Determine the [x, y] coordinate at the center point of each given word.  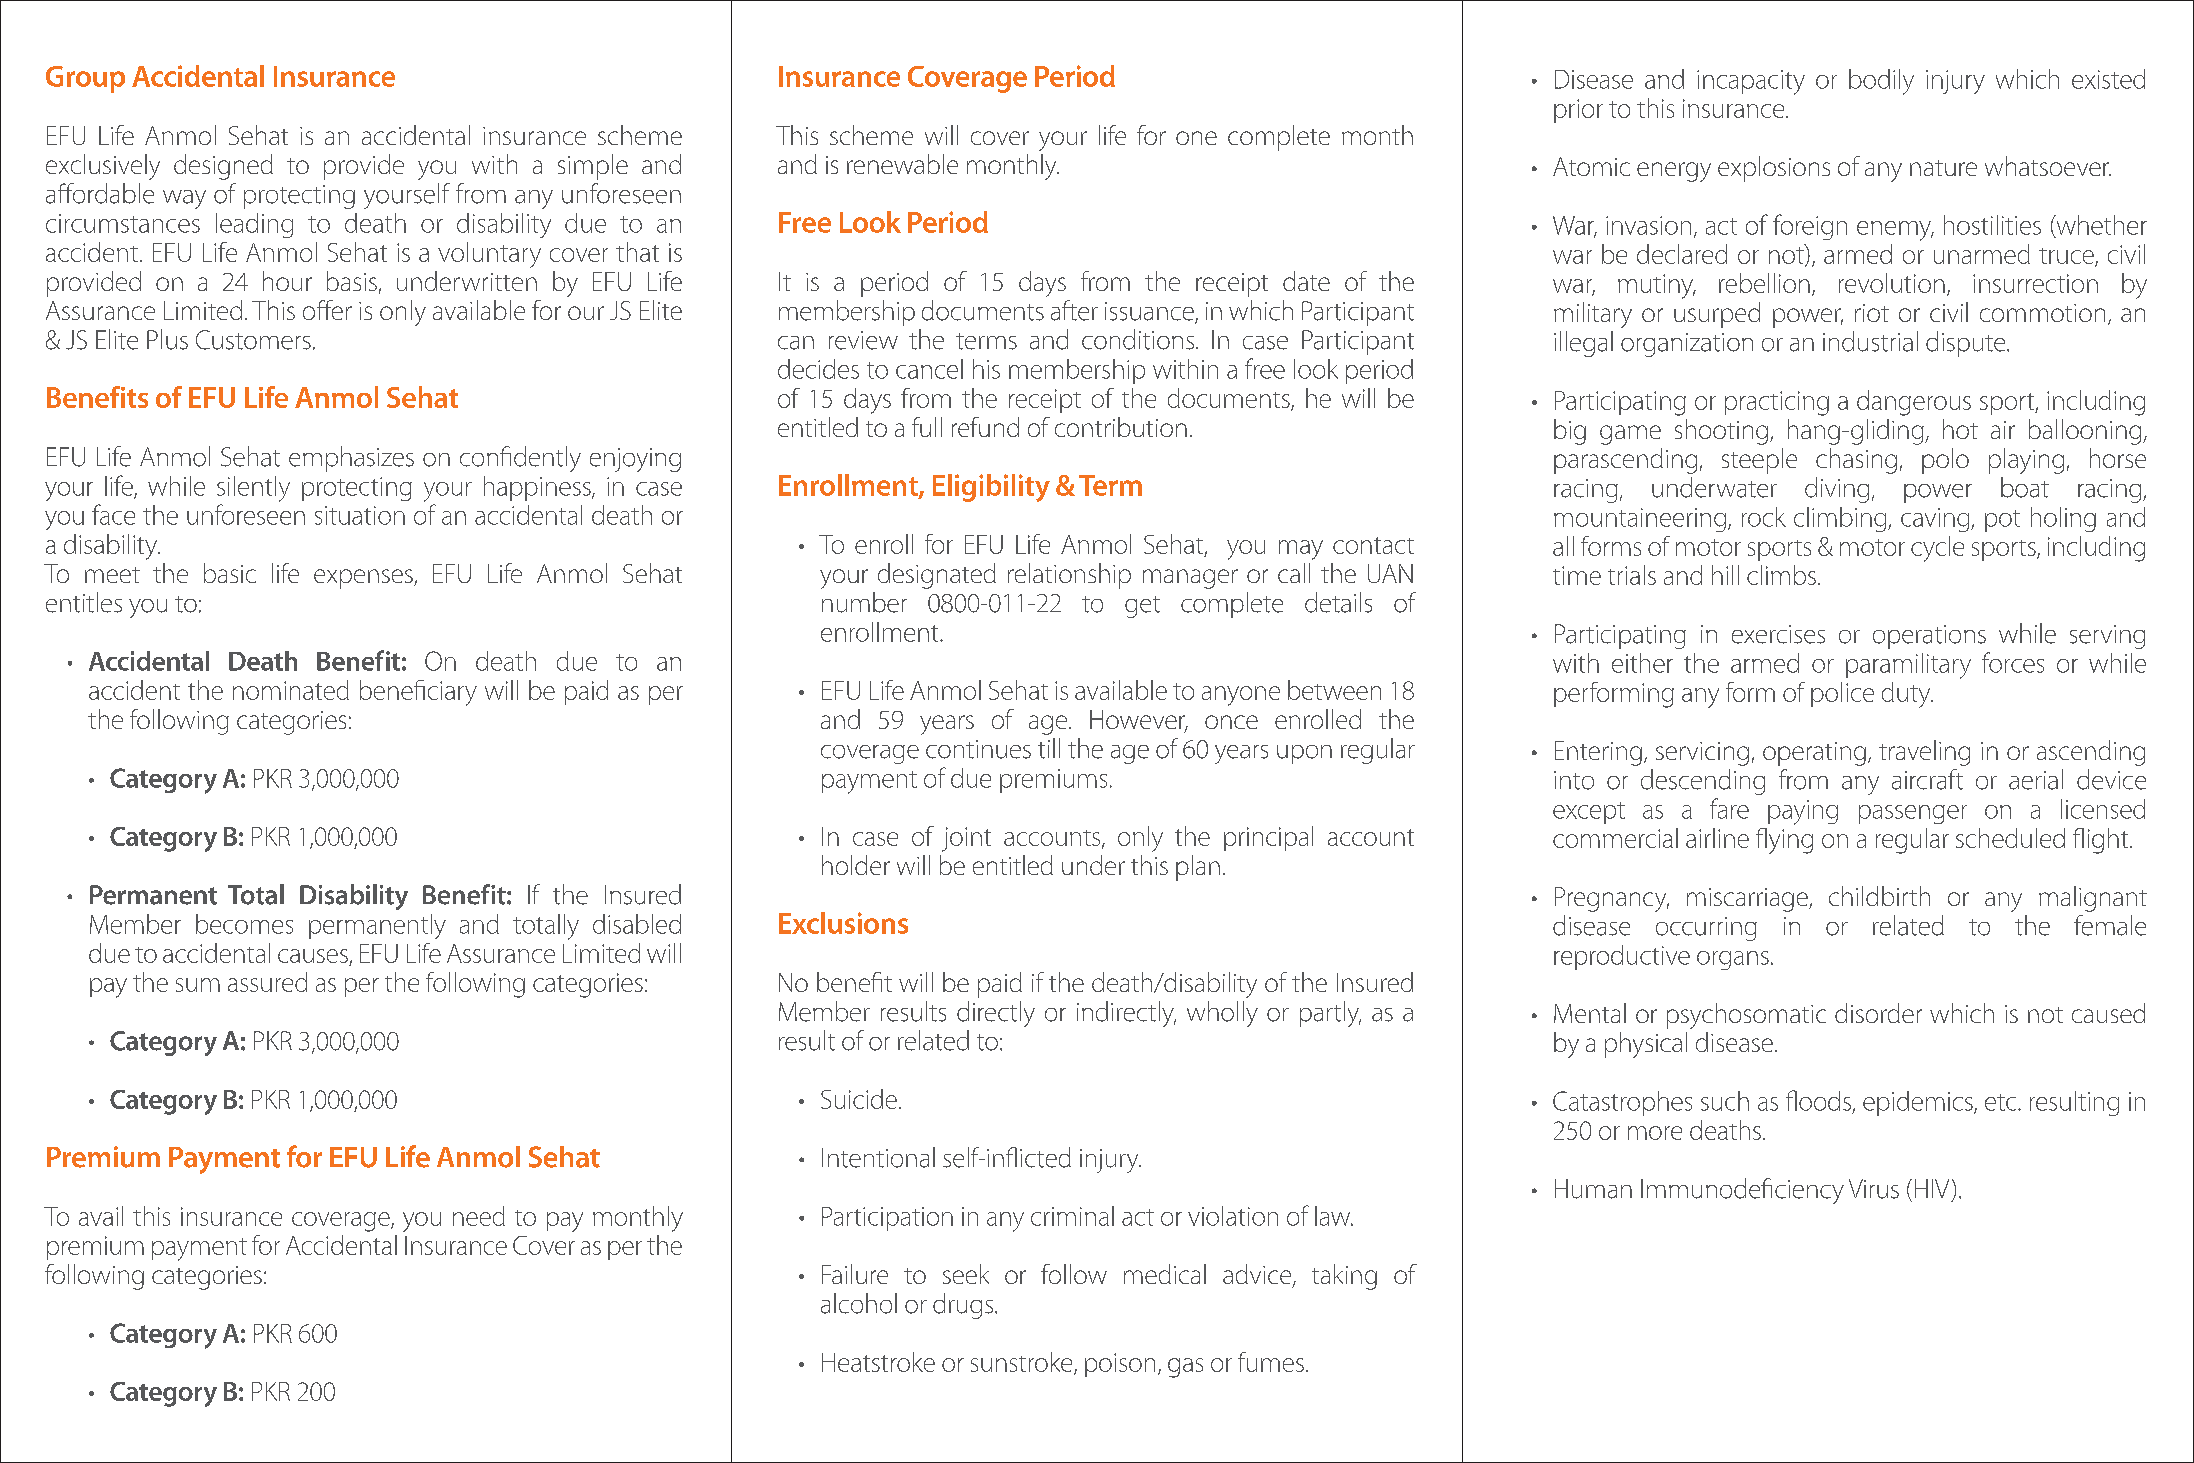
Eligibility [991, 488]
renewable [902, 164]
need [479, 1216]
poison [1120, 1365]
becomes [244, 924]
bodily [1881, 82]
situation [360, 515]
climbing [1841, 519]
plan [1198, 868]
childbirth [1879, 896]
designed [223, 167]
